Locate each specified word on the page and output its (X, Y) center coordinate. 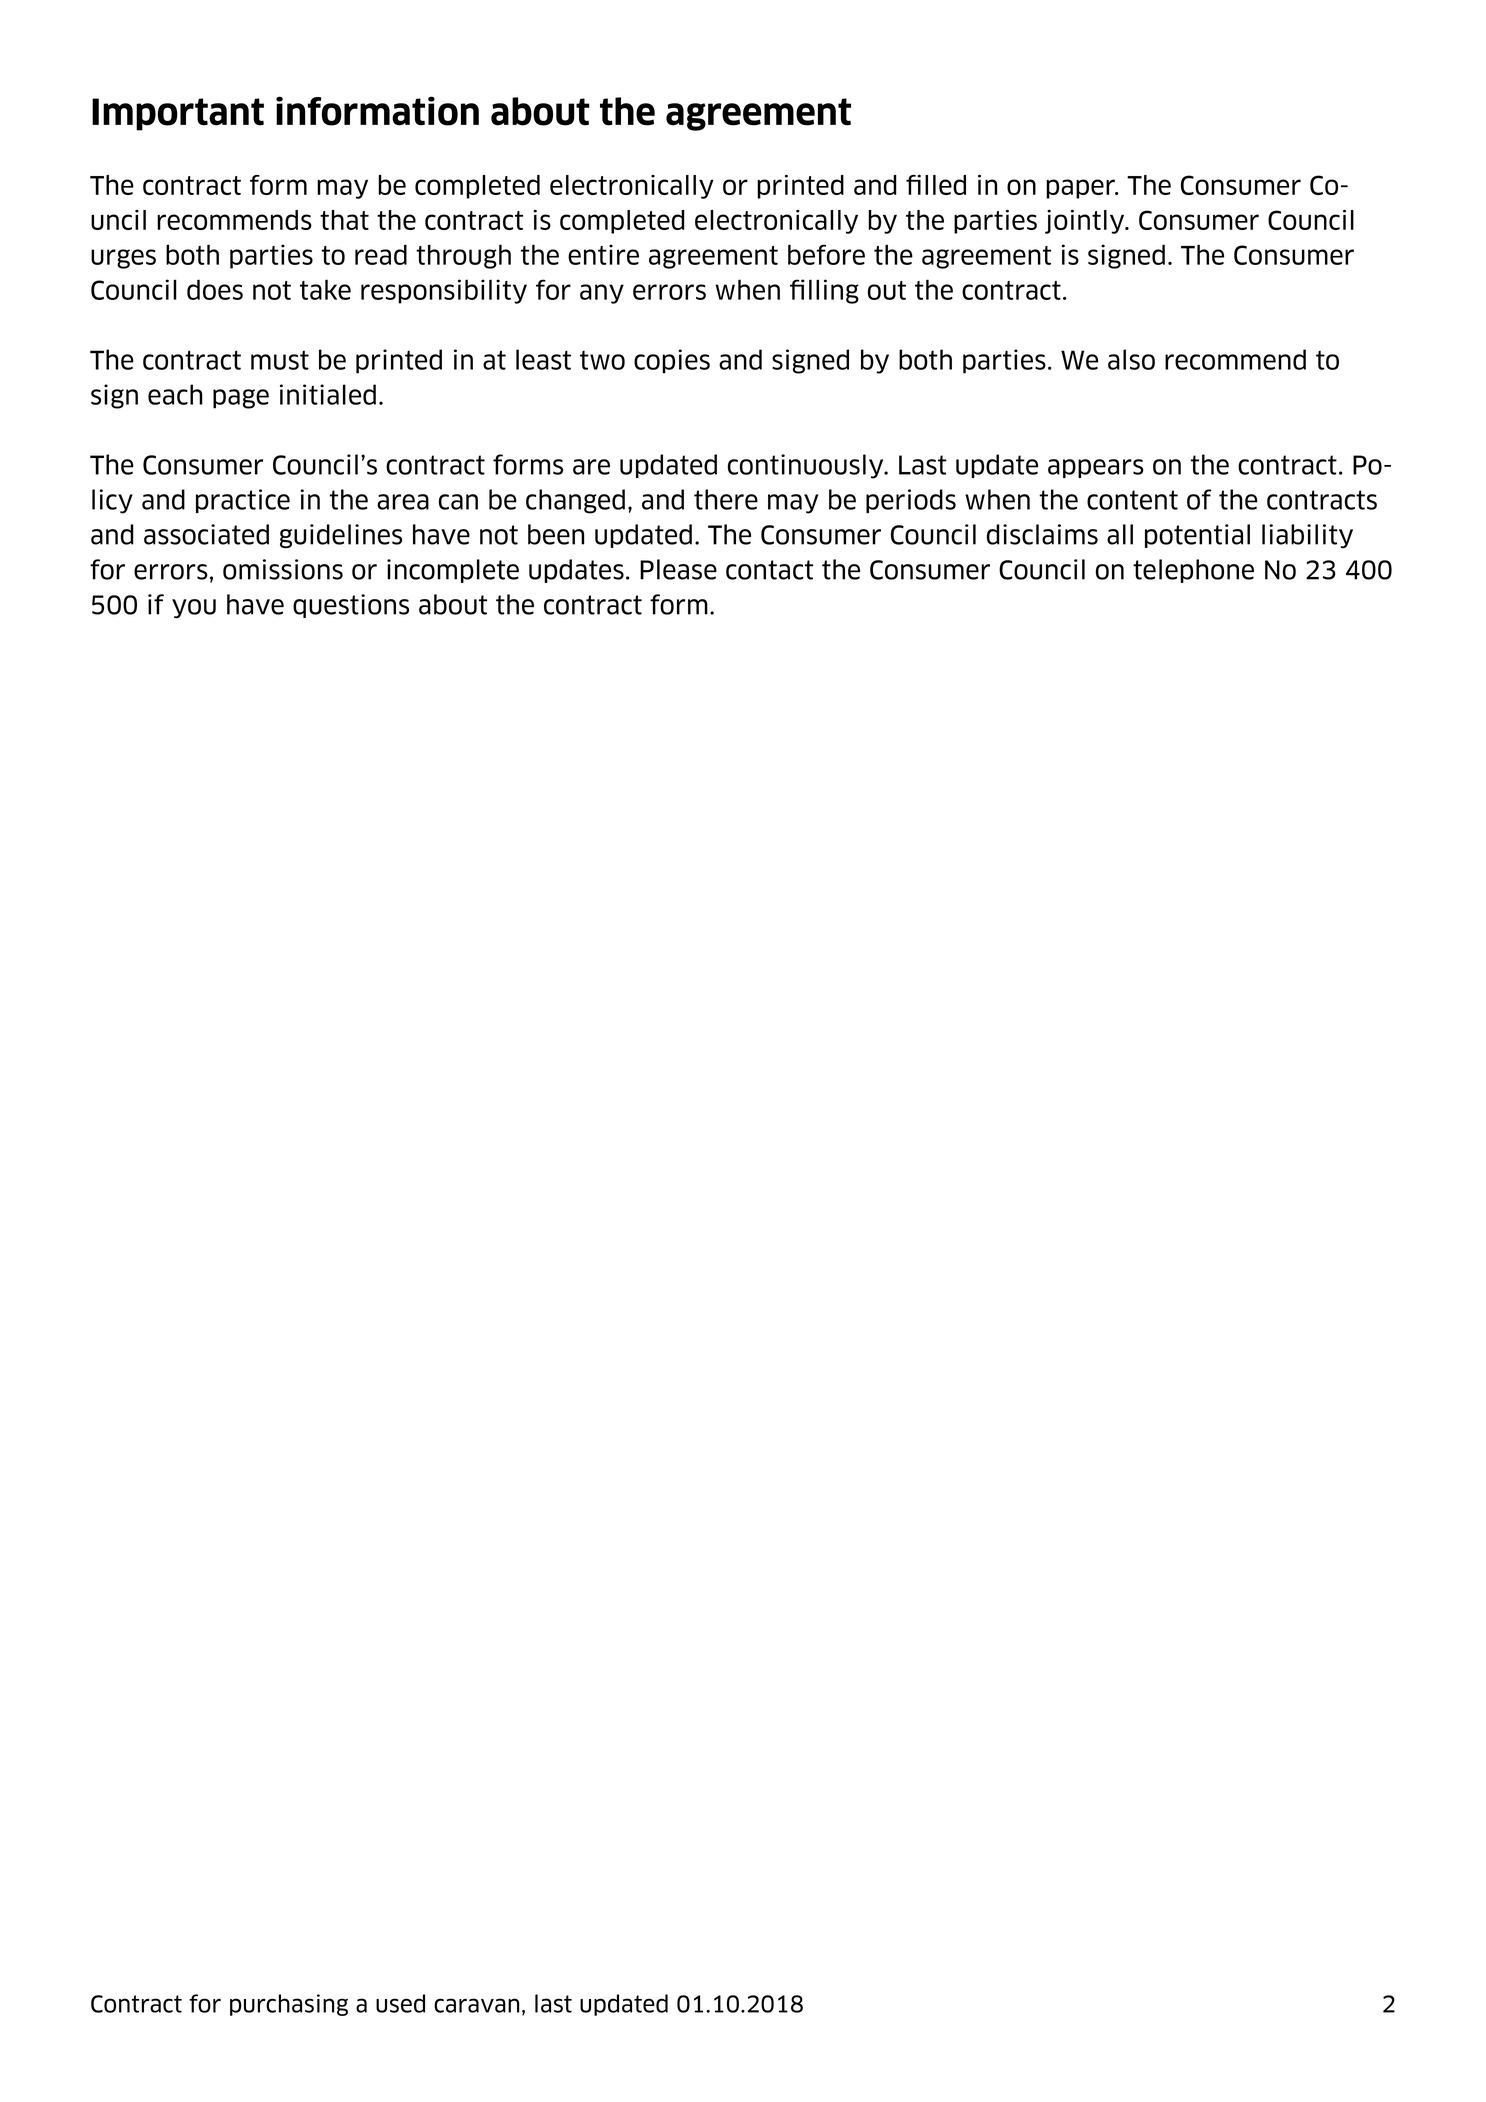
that (344, 220)
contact (769, 570)
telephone (1193, 571)
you (194, 609)
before (826, 254)
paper (1081, 189)
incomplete (453, 571)
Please (678, 569)
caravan (476, 2005)
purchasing (289, 2005)
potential (1197, 536)
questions (351, 606)
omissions (283, 569)
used (400, 2003)
